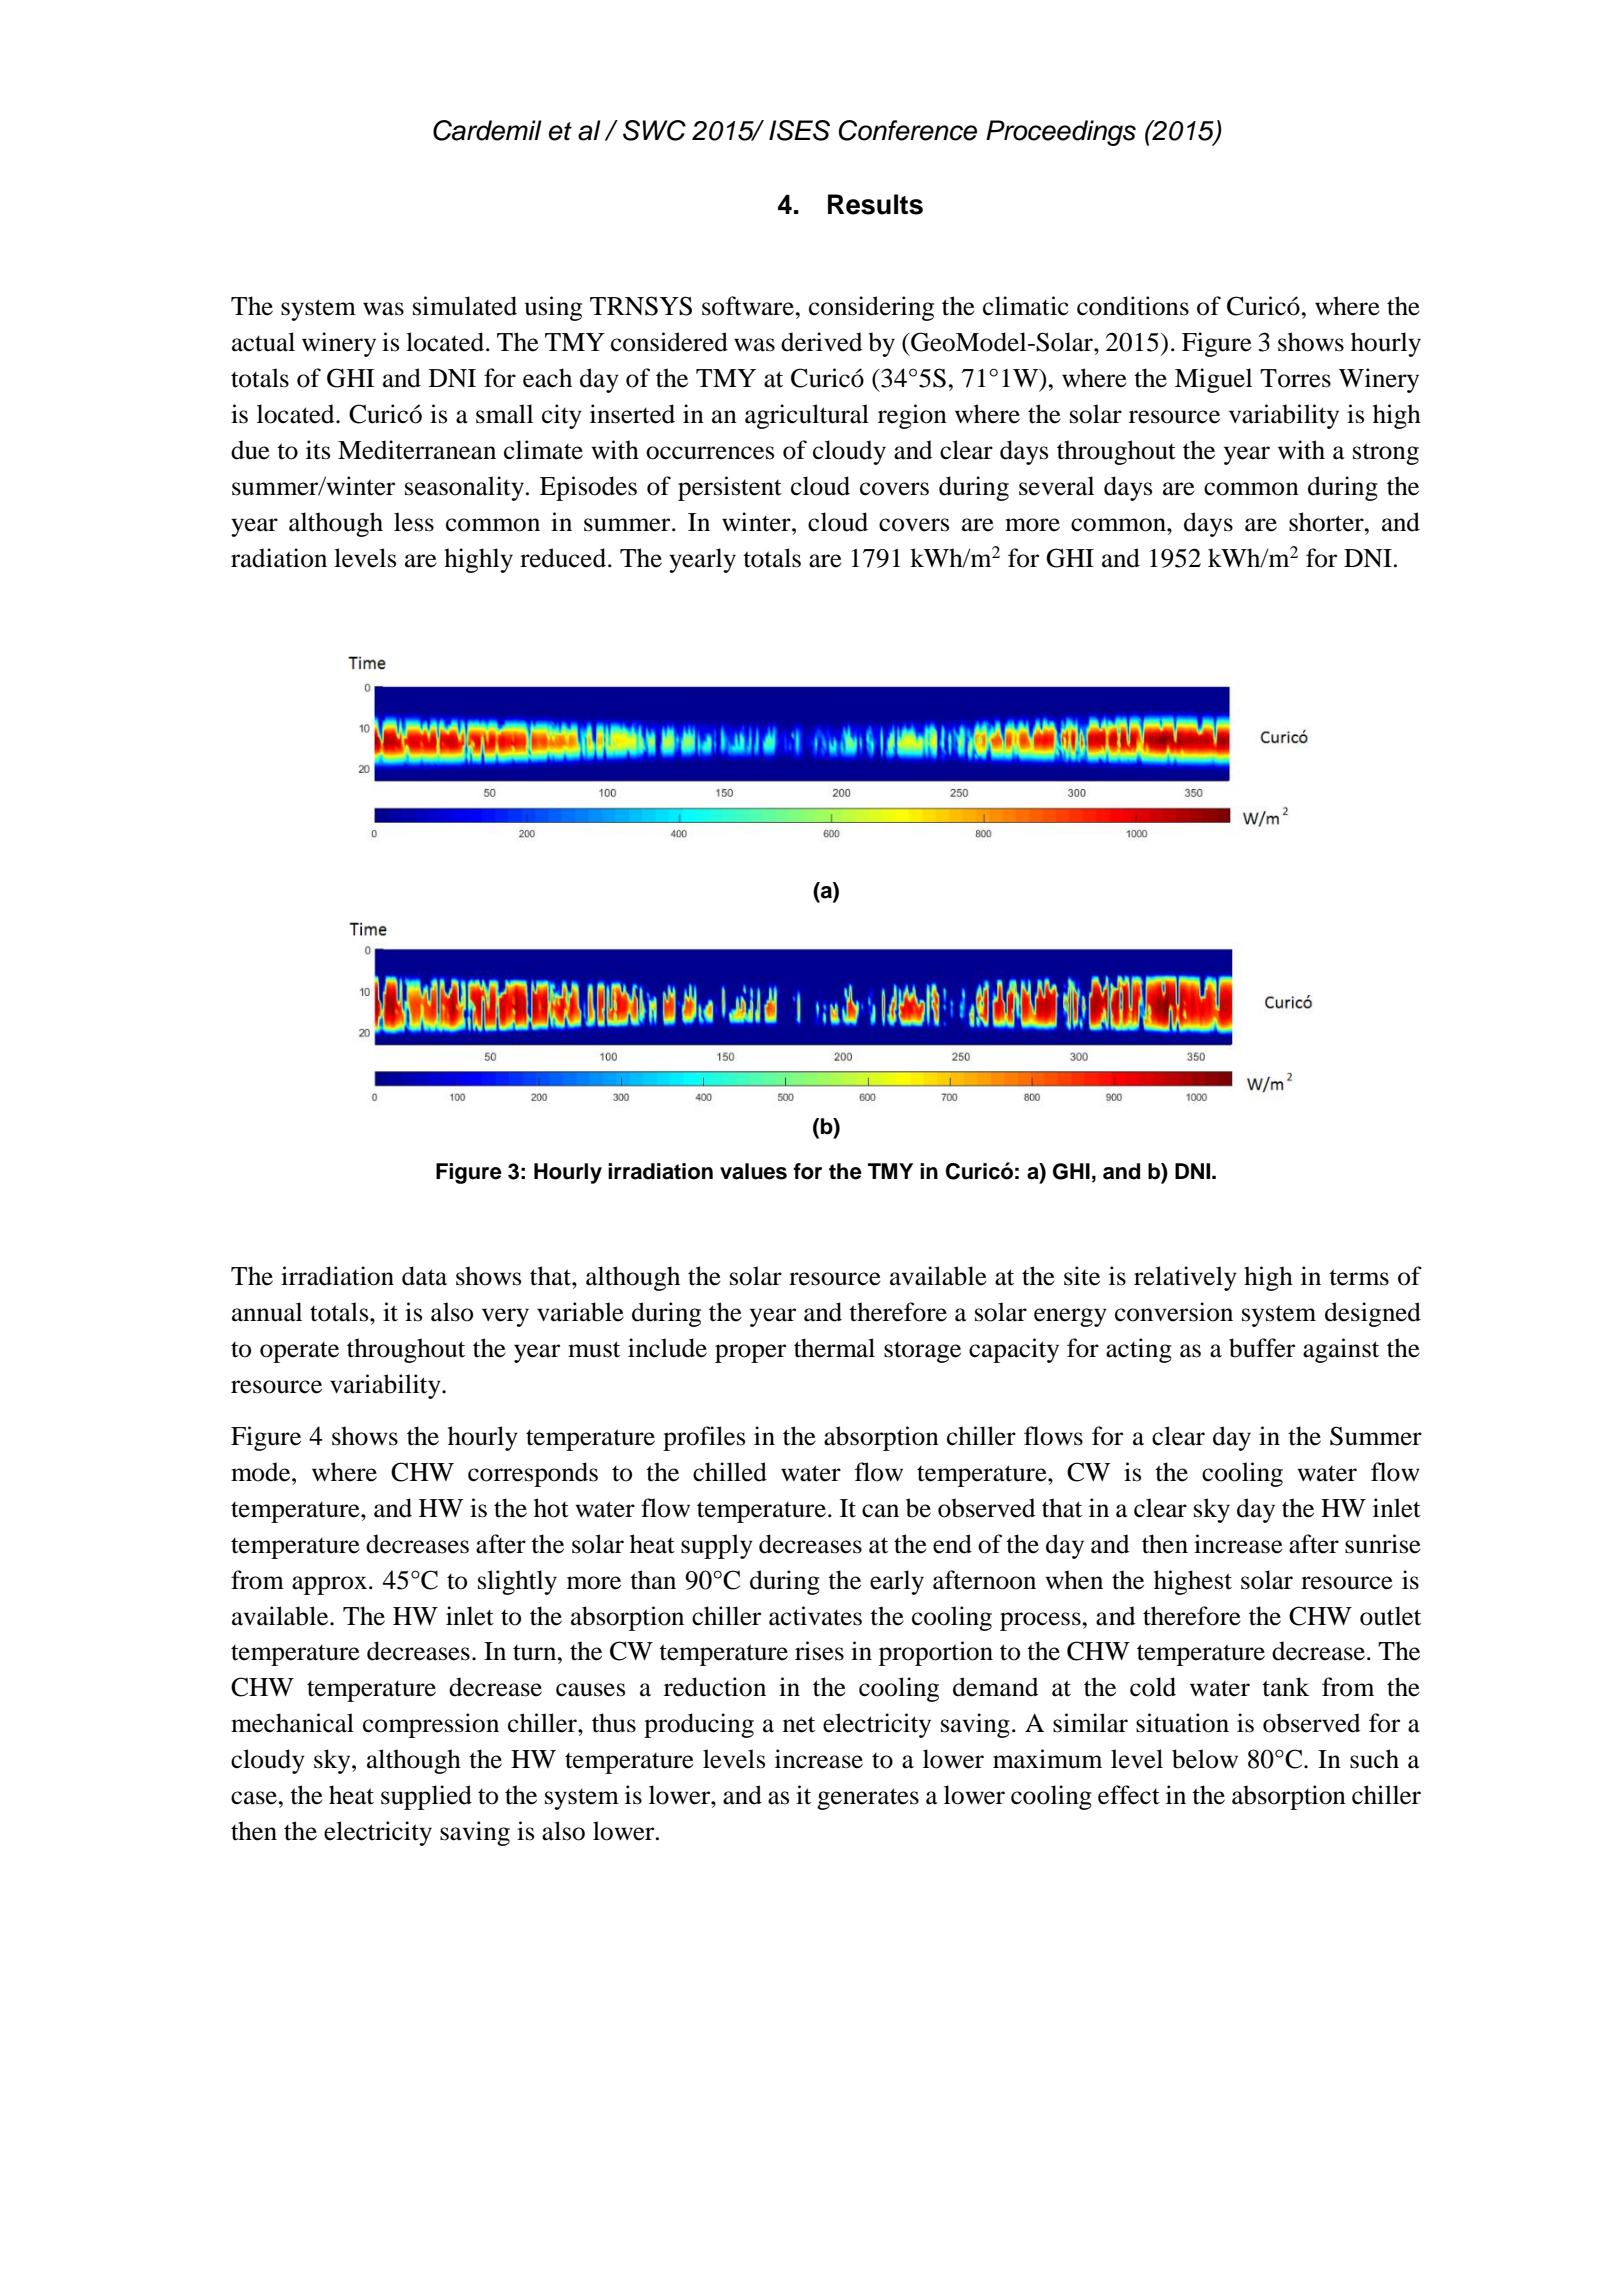 This screenshot has height=2286, width=1617. I want to click on simulated, so click(465, 306).
